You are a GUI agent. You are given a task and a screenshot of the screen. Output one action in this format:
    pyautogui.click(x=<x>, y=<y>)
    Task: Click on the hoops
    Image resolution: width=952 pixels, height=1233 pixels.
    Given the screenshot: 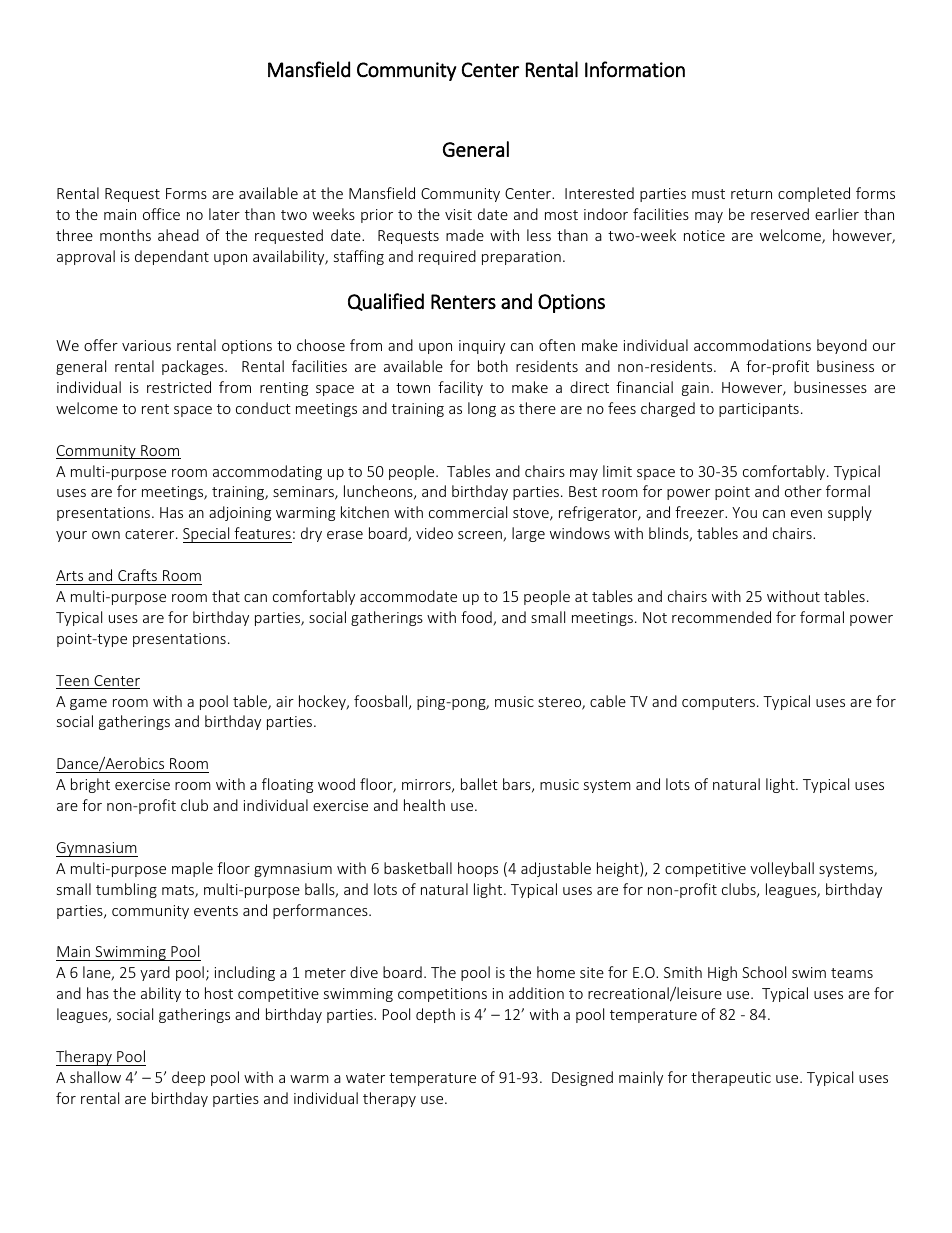 What is the action you would take?
    pyautogui.click(x=478, y=869)
